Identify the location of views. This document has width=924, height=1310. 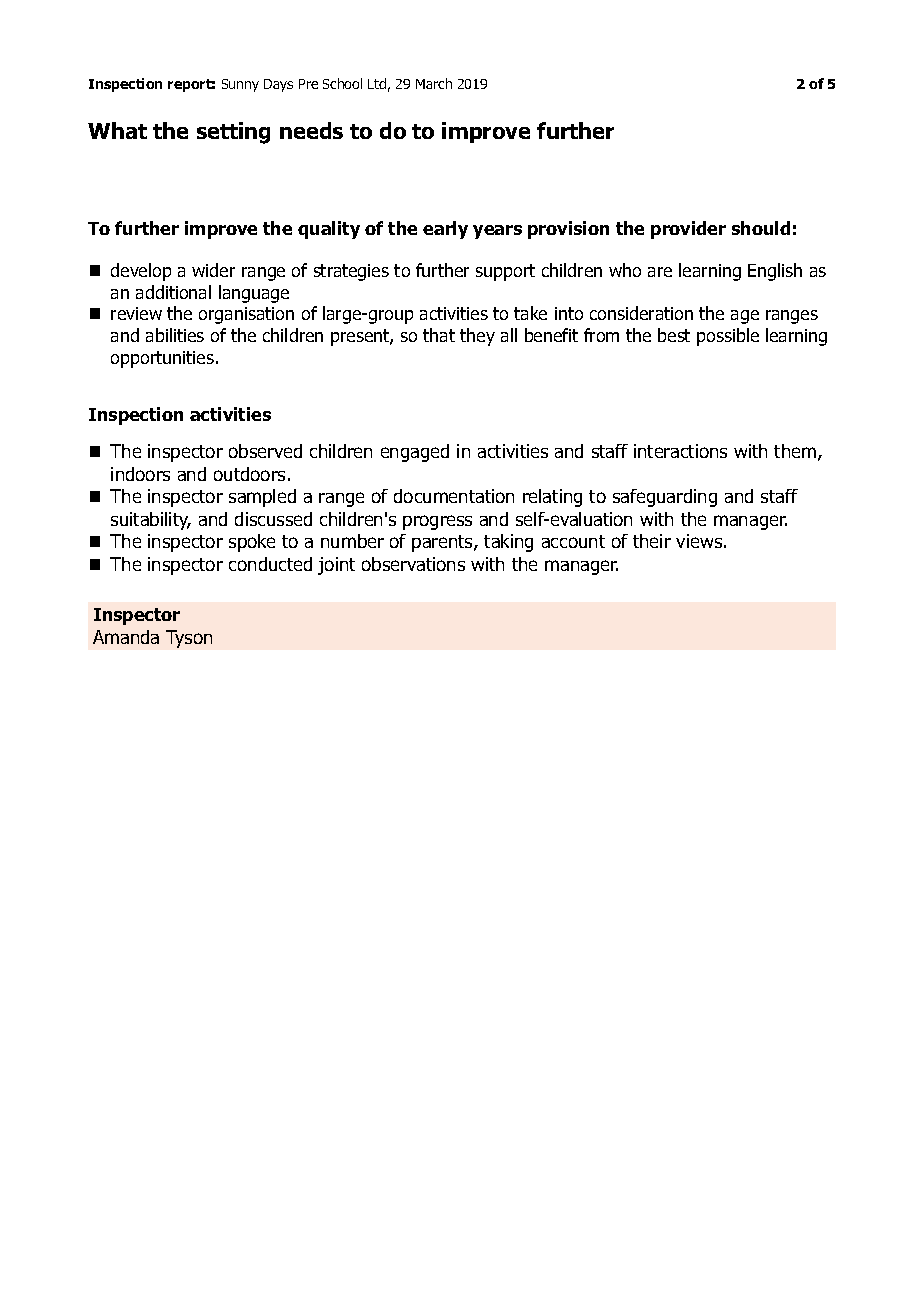
(699, 541).
